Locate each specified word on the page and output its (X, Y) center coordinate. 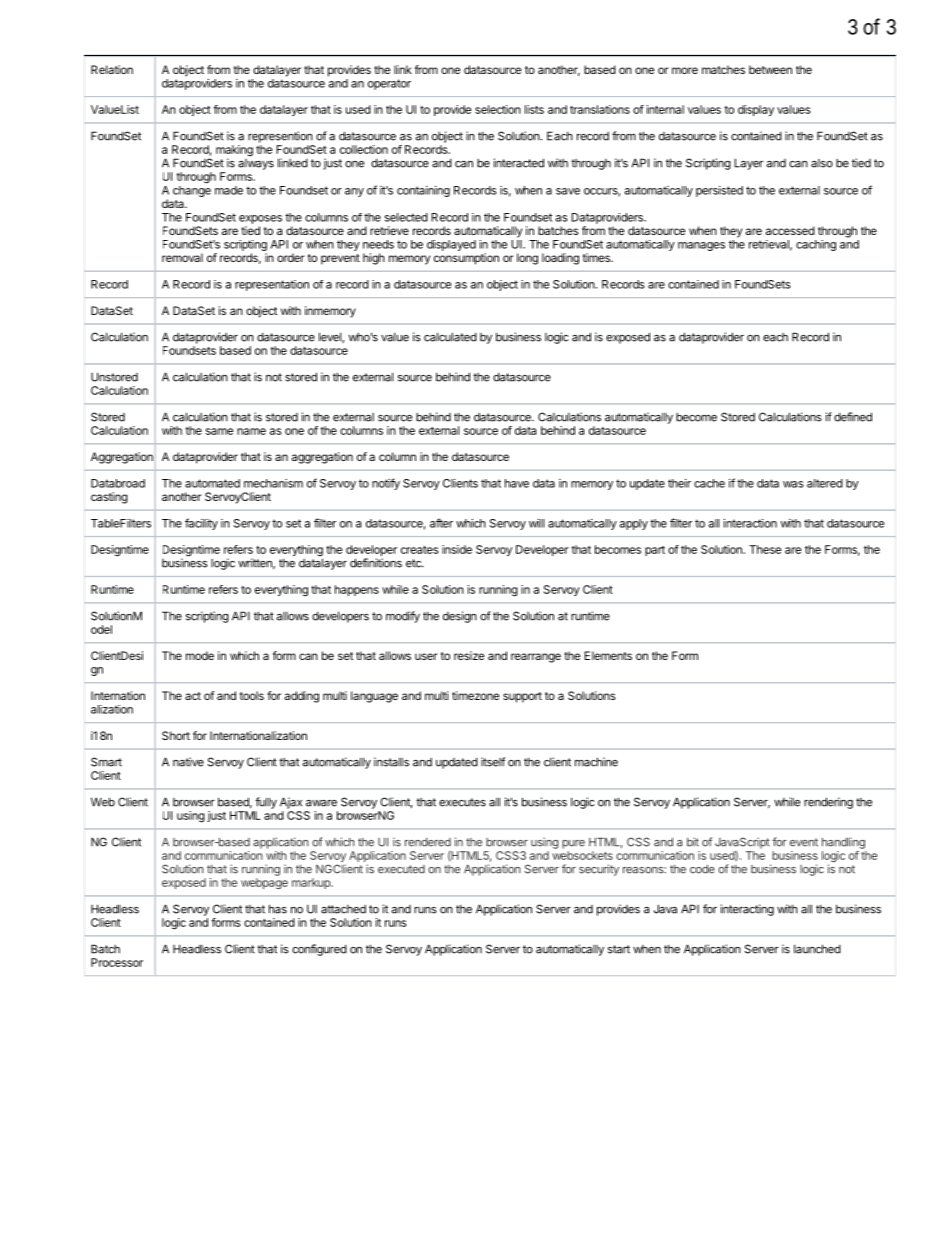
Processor (117, 962)
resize (469, 655)
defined (853, 417)
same (220, 431)
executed (401, 869)
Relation (112, 69)
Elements (608, 655)
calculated (450, 337)
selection (498, 109)
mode (200, 655)
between (770, 69)
